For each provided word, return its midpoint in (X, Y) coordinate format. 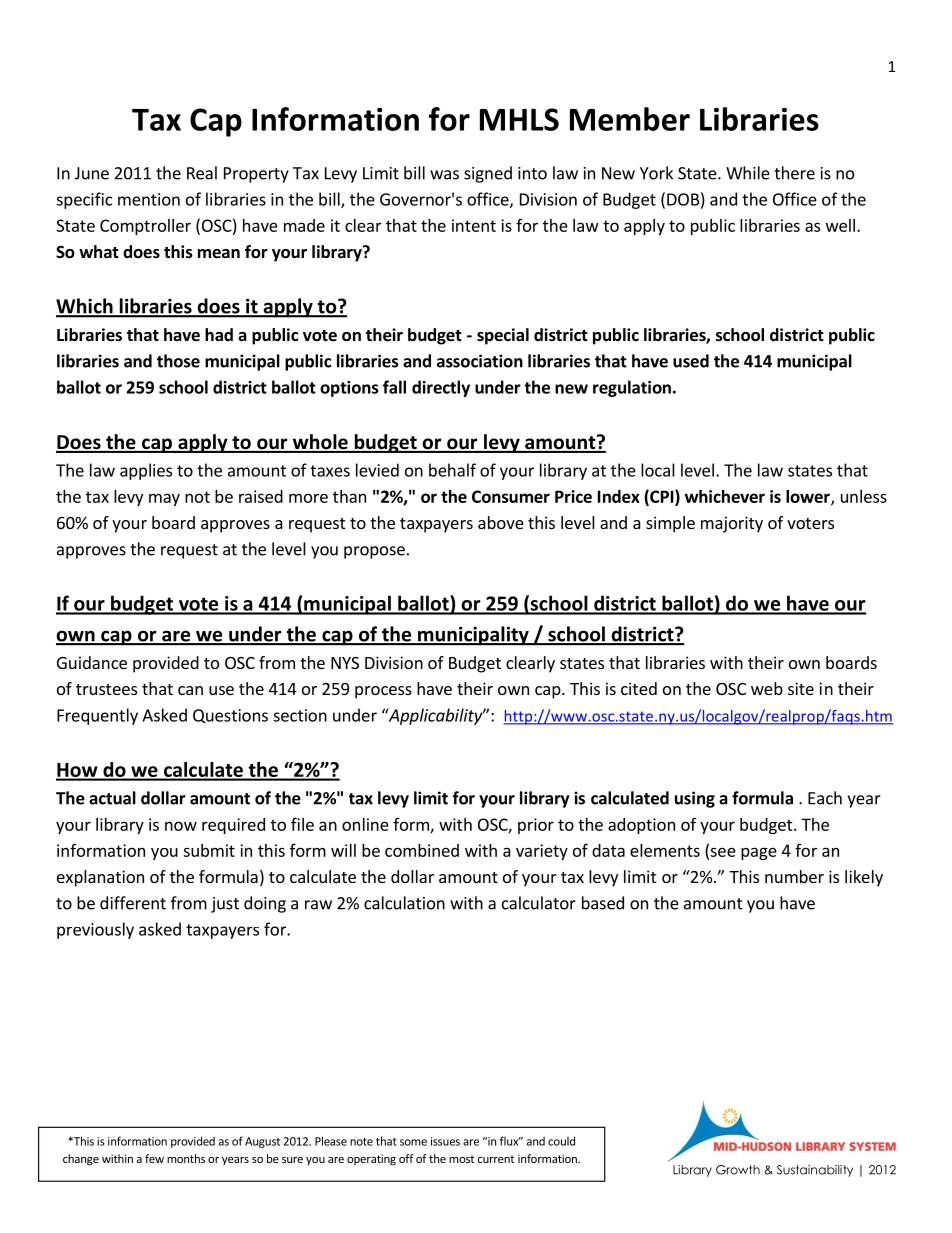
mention (149, 199)
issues (445, 1141)
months (186, 1158)
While (748, 173)
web (767, 688)
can (190, 690)
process (383, 692)
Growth (738, 1170)
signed (488, 174)
